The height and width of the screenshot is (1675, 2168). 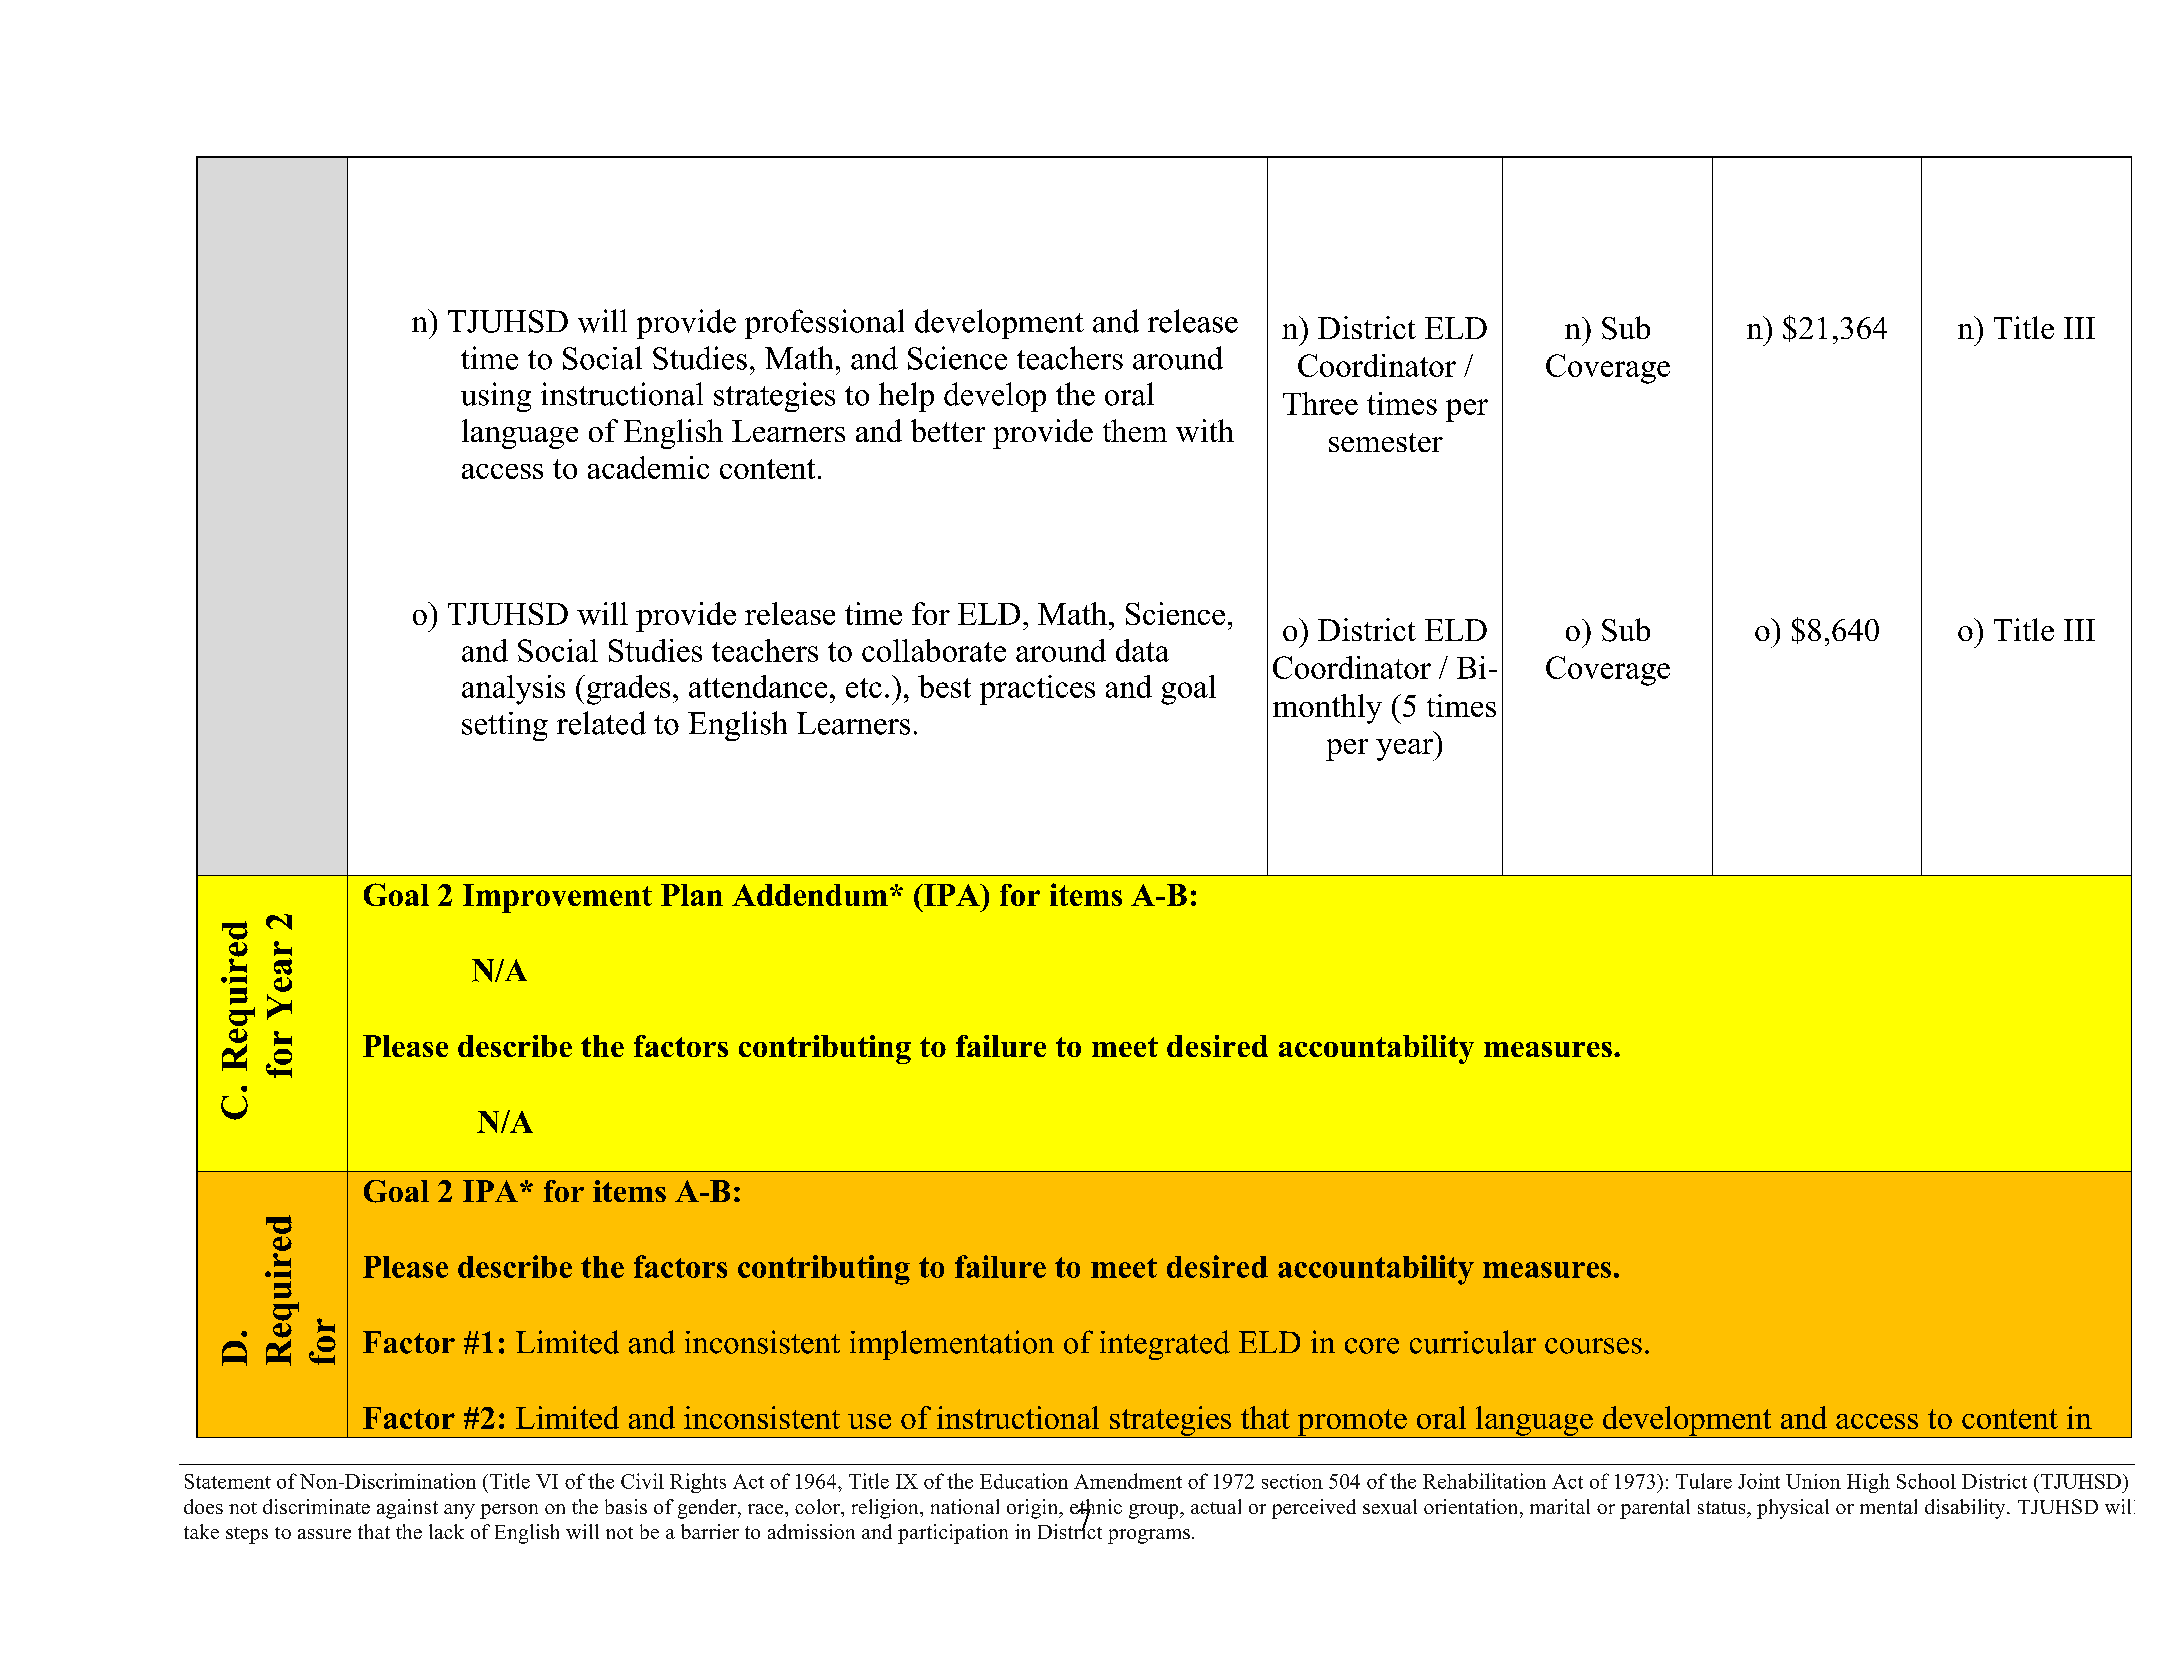 I want to click on ethnic, so click(x=1096, y=1508).
